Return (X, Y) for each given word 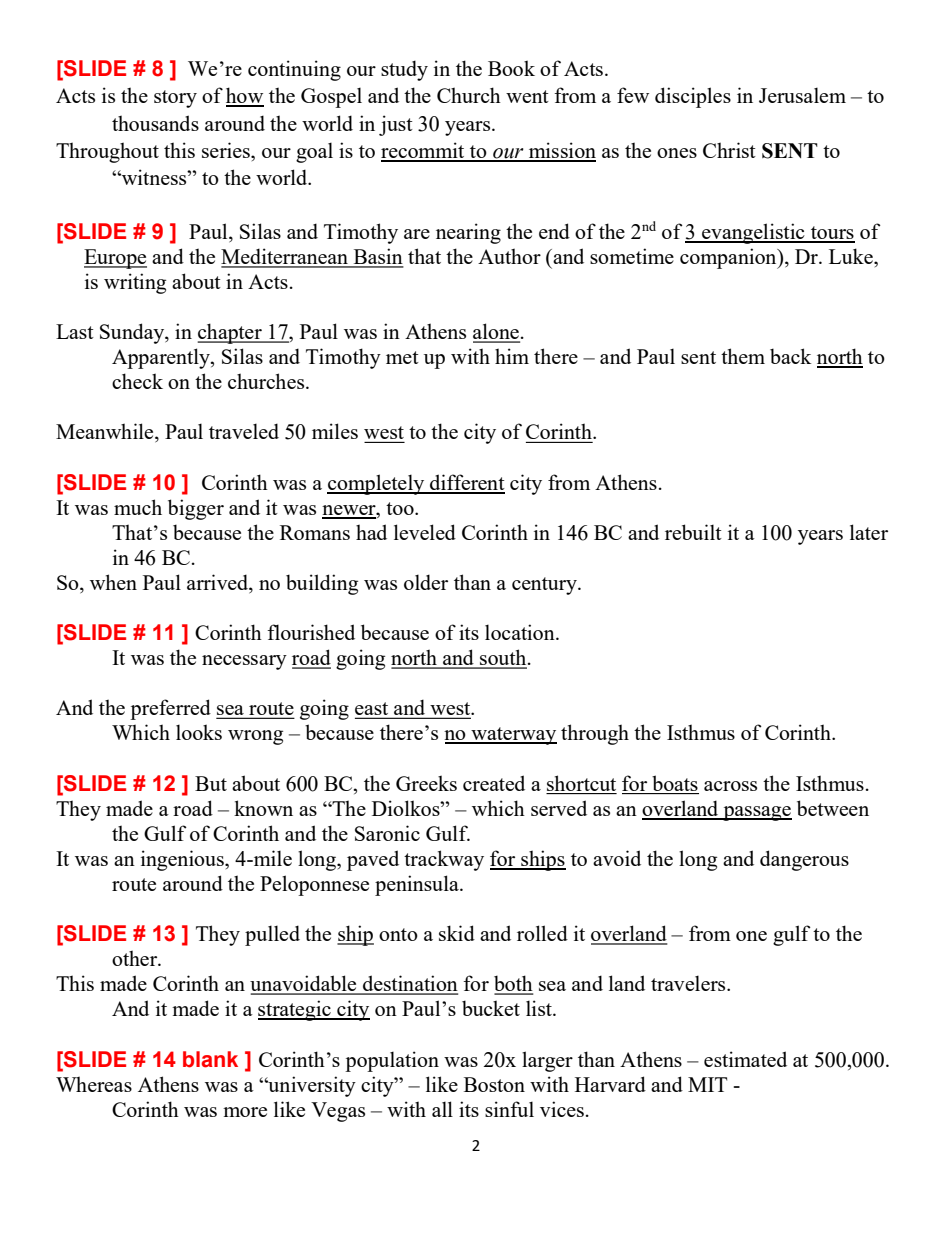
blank (210, 1059)
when (113, 582)
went (527, 96)
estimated (745, 1059)
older (426, 582)
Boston (494, 1084)
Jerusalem (802, 95)
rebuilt (693, 532)
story (175, 99)
